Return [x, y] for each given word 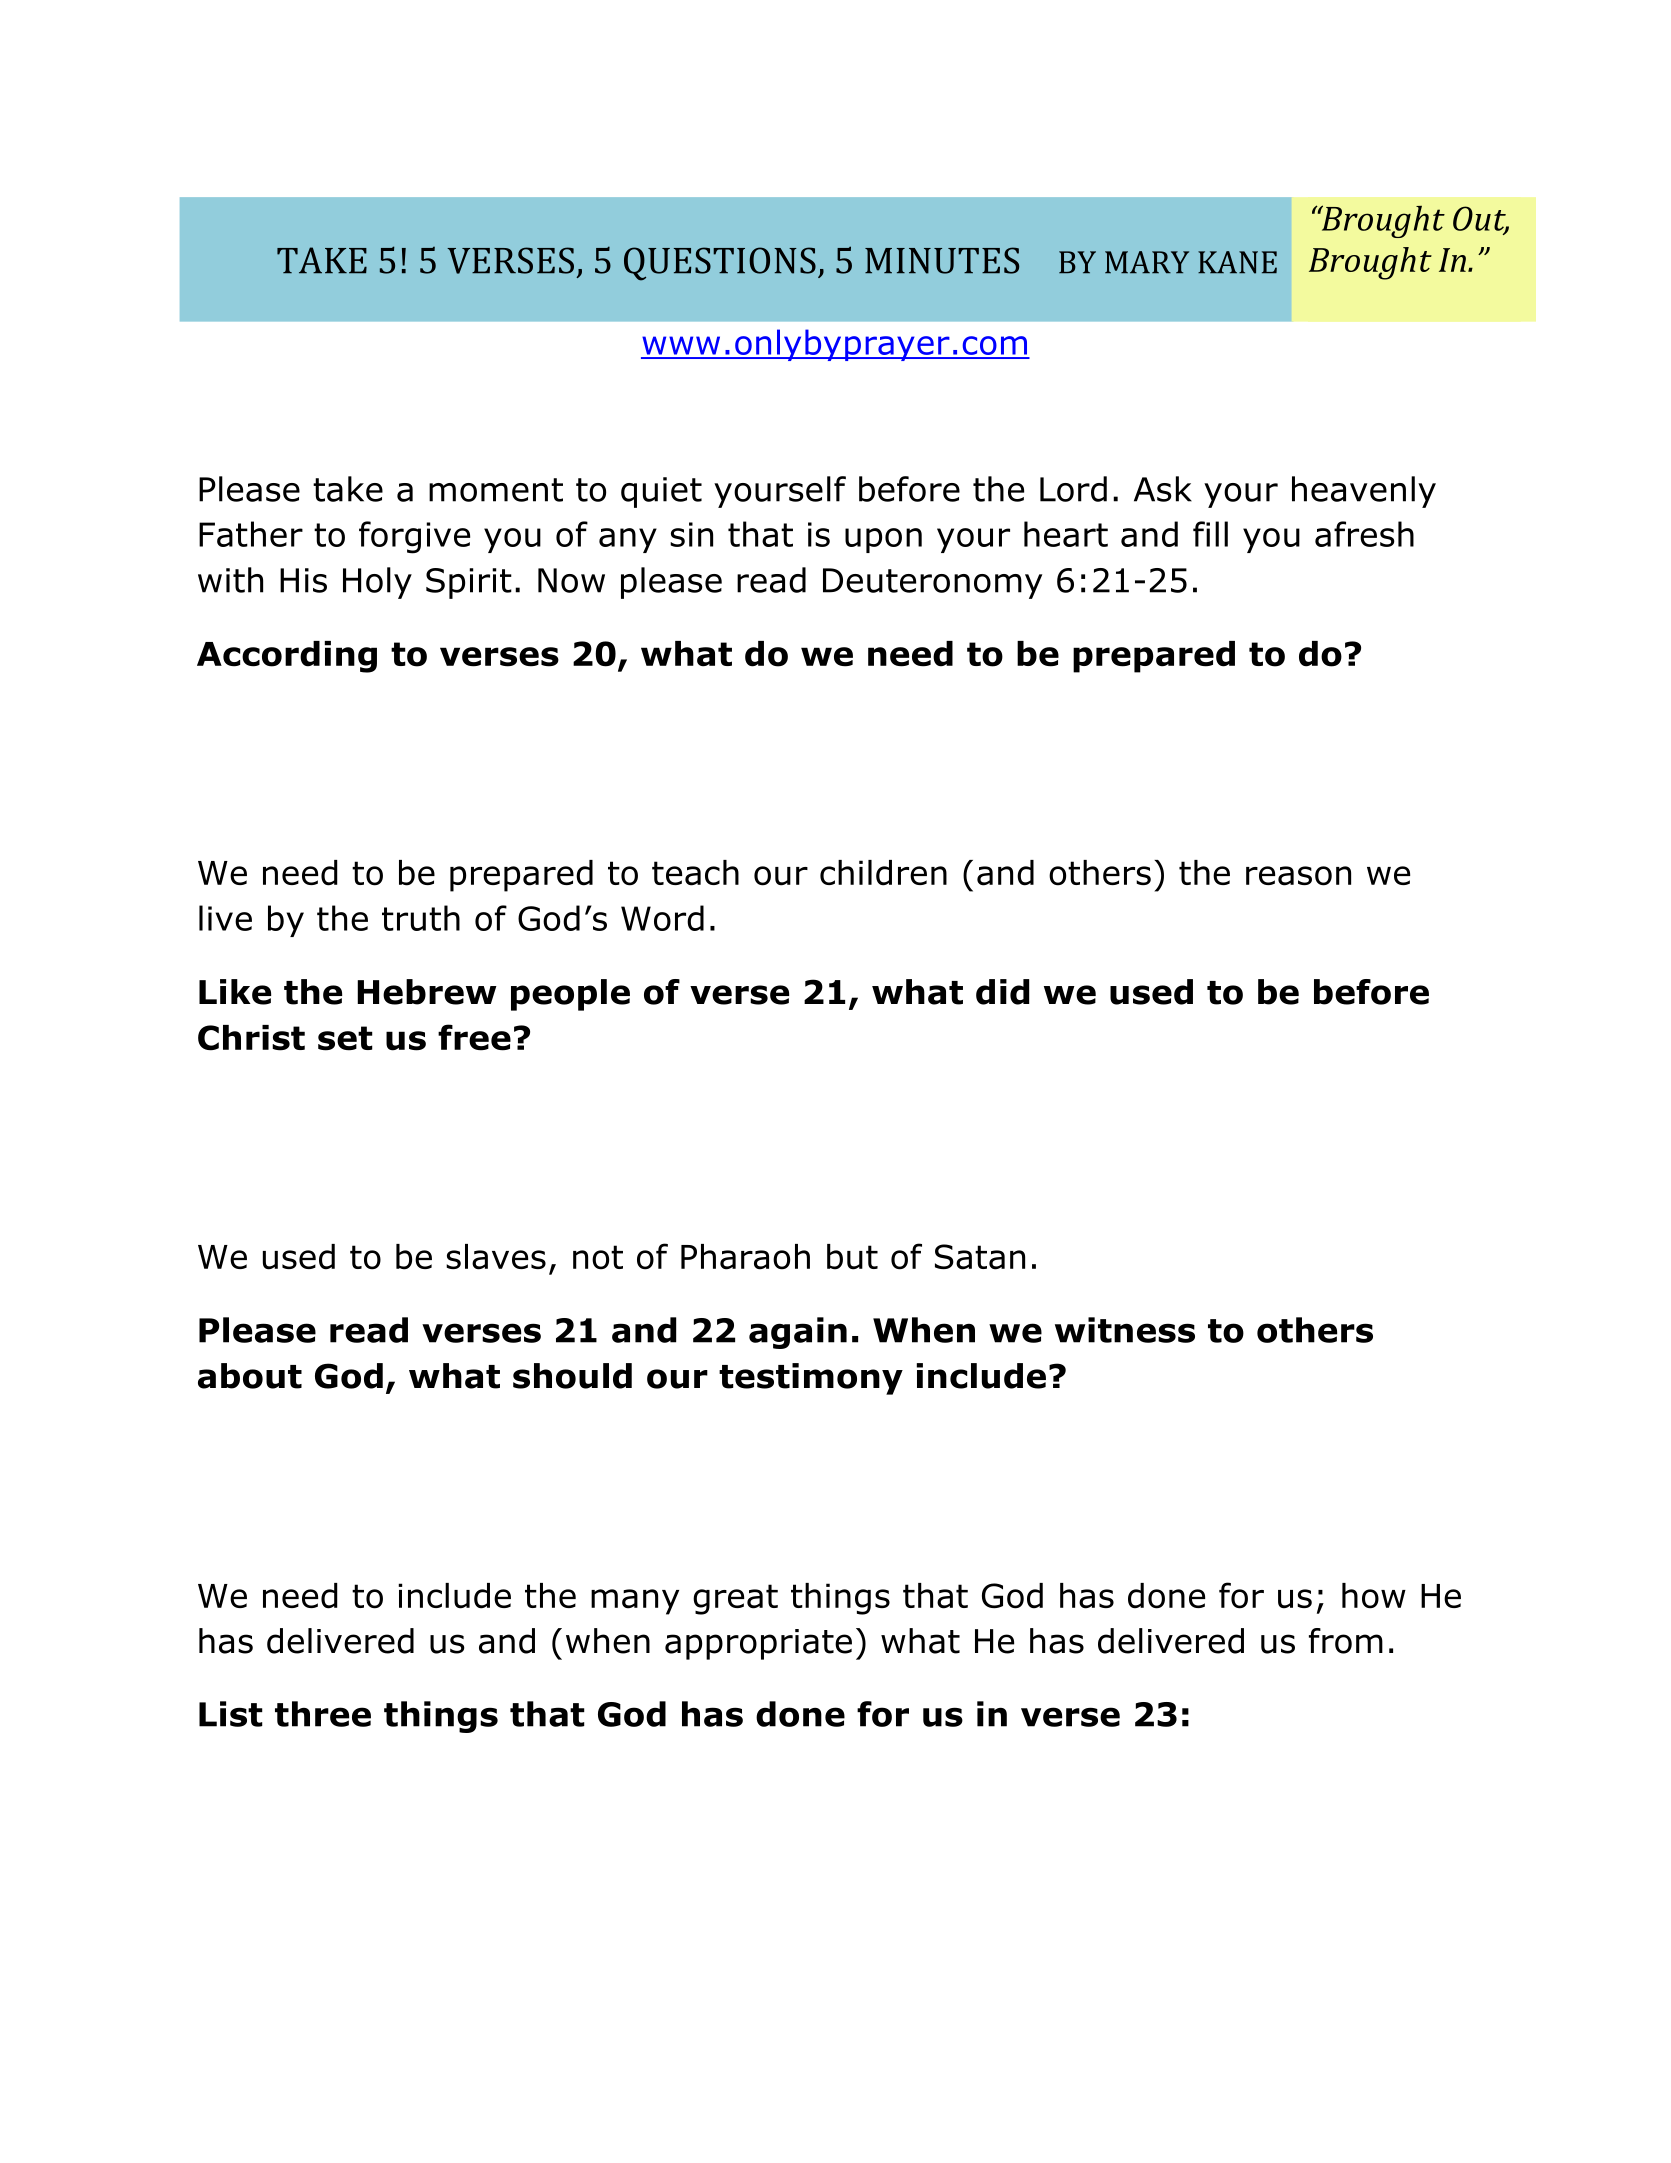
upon [883, 540]
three [323, 1714]
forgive [414, 537]
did [1002, 992]
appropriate [758, 1644]
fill [1210, 534]
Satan [980, 1257]
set [345, 1038]
